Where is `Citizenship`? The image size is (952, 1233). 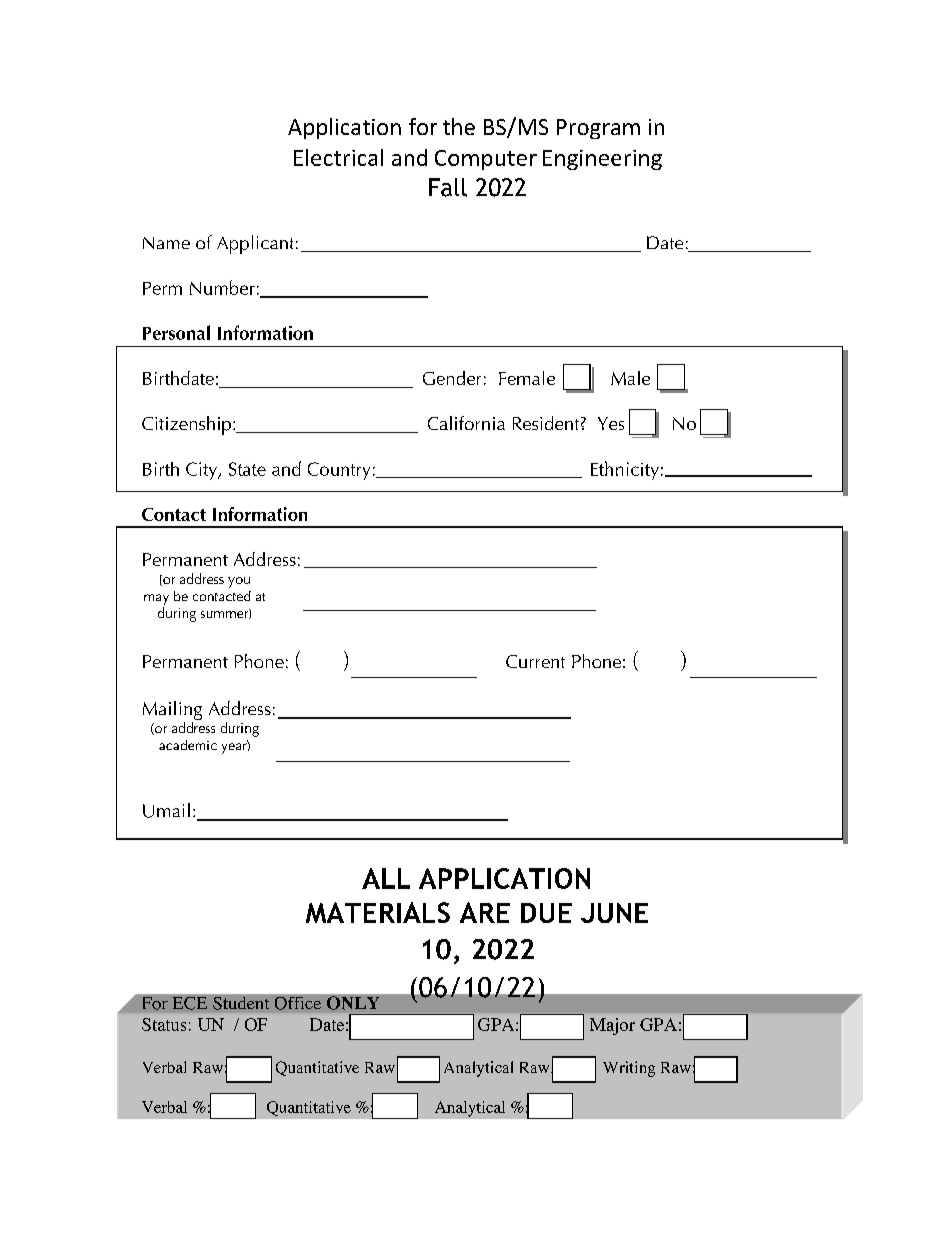
Citizenship is located at coordinates (186, 425).
